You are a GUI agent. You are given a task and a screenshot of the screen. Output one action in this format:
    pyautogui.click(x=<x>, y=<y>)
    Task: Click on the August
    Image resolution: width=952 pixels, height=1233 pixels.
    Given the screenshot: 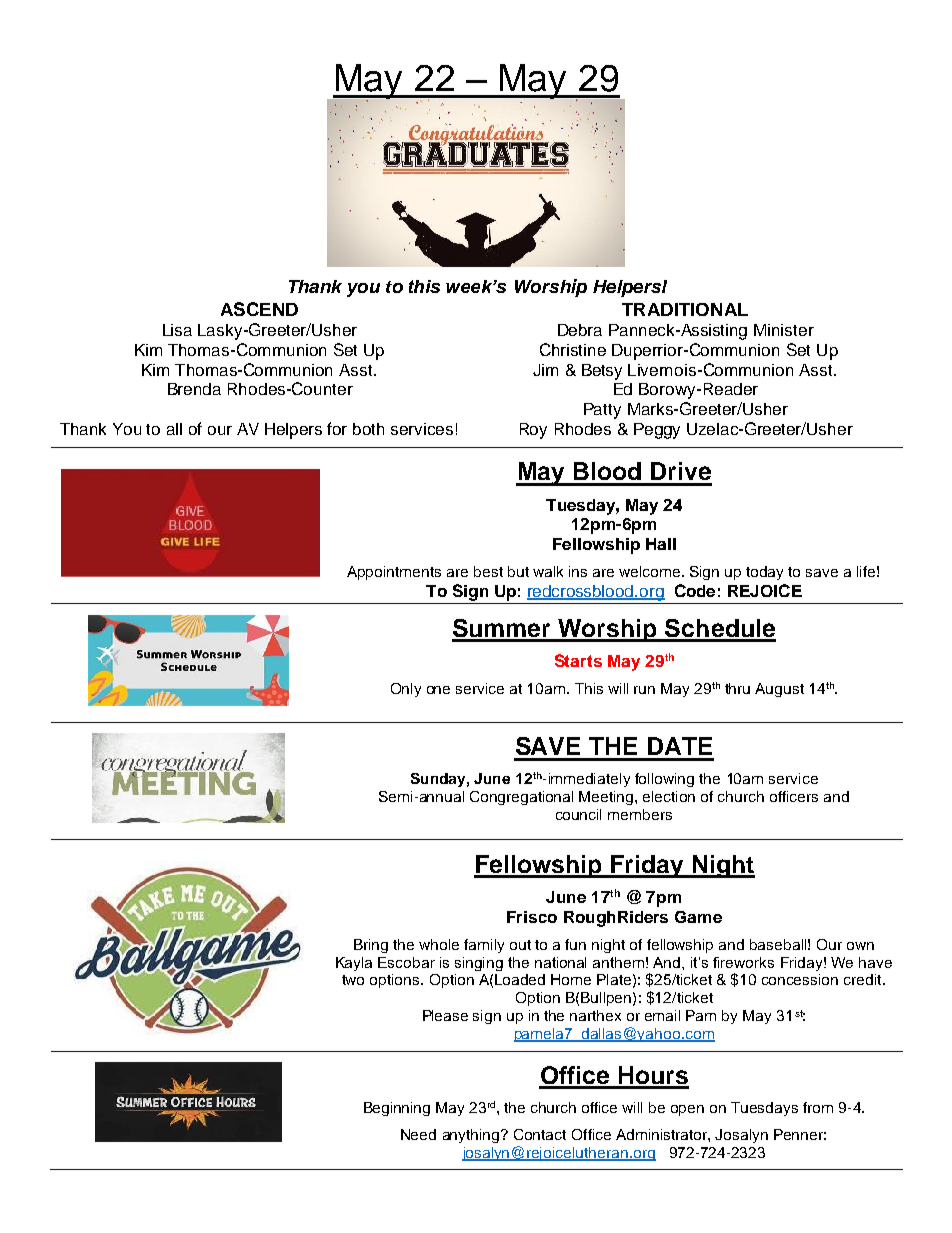 What is the action you would take?
    pyautogui.click(x=779, y=690)
